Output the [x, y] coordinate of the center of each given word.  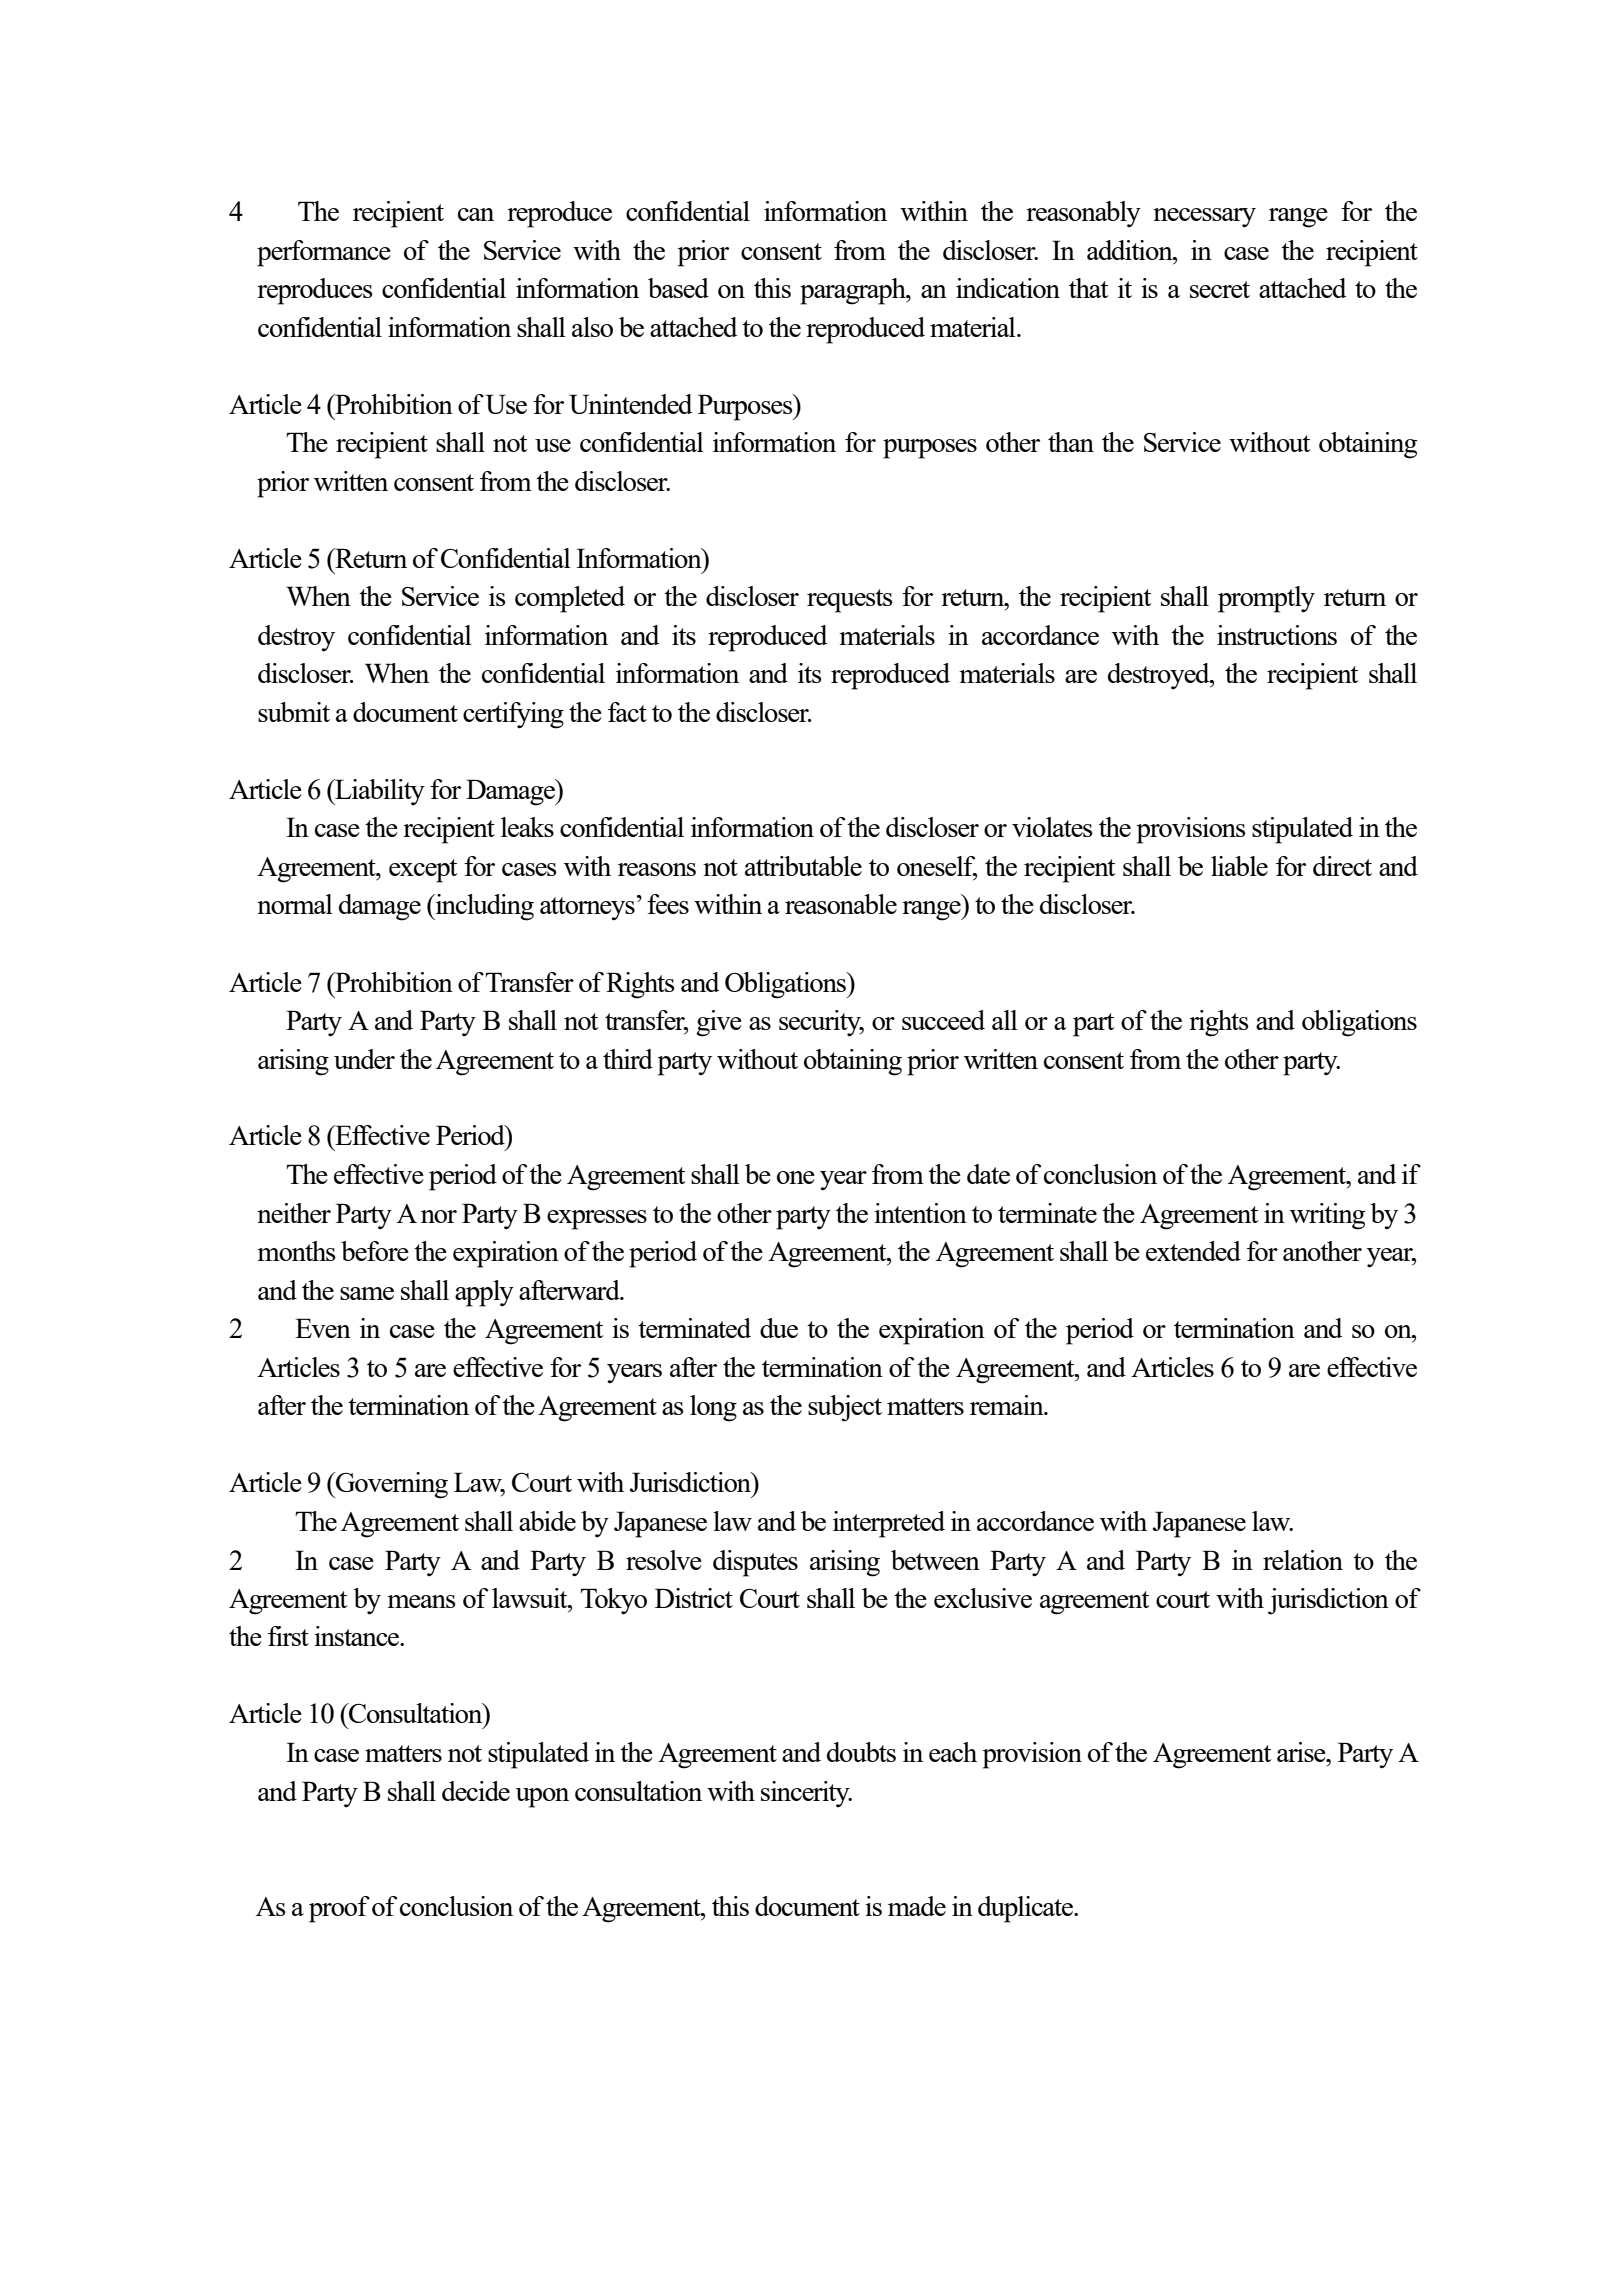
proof [339, 1909]
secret [1220, 289]
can [476, 214]
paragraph [854, 291]
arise [1302, 1752]
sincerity [806, 1794]
